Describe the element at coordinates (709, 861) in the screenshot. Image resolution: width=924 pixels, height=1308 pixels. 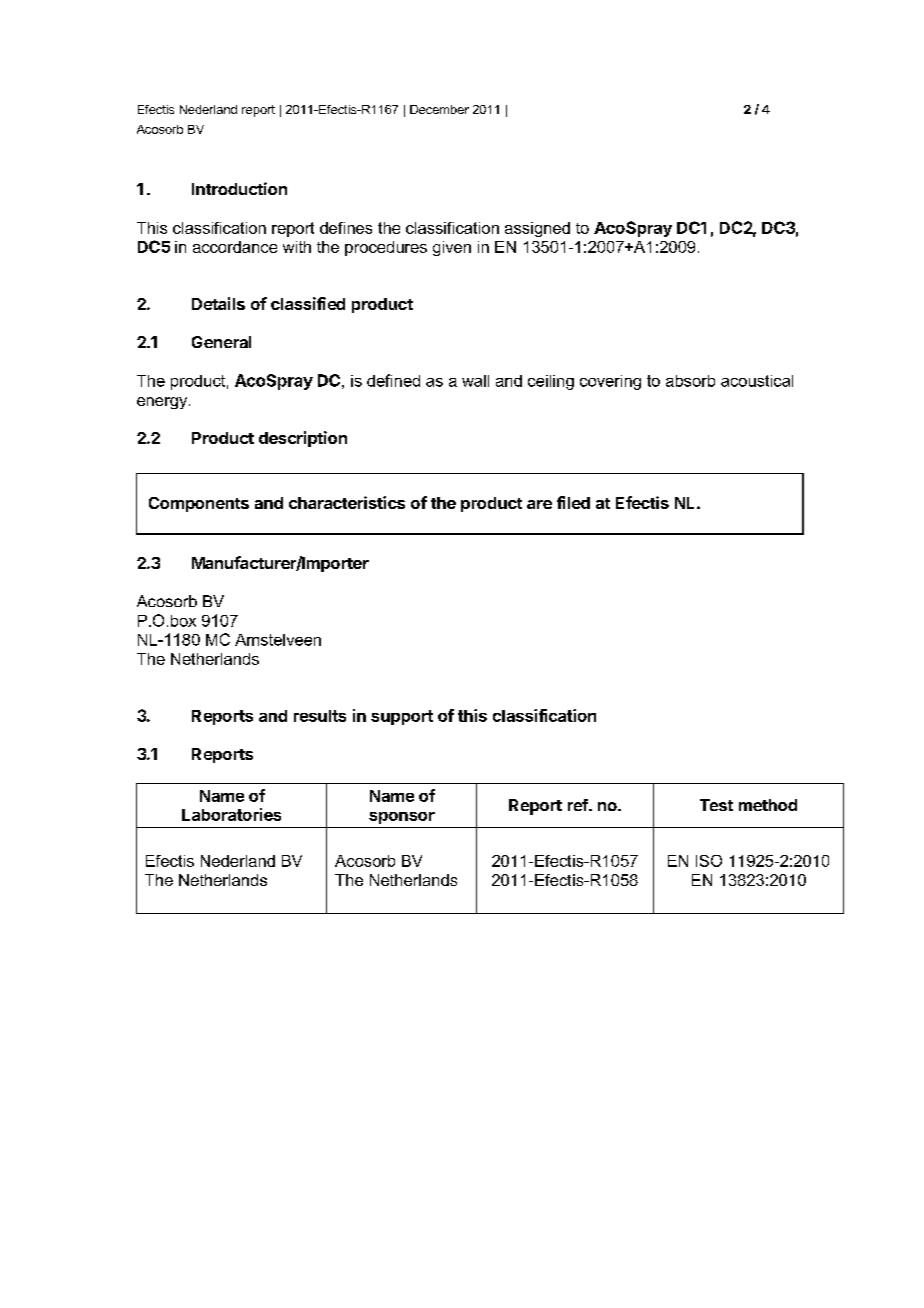
I see `ISO` at that location.
